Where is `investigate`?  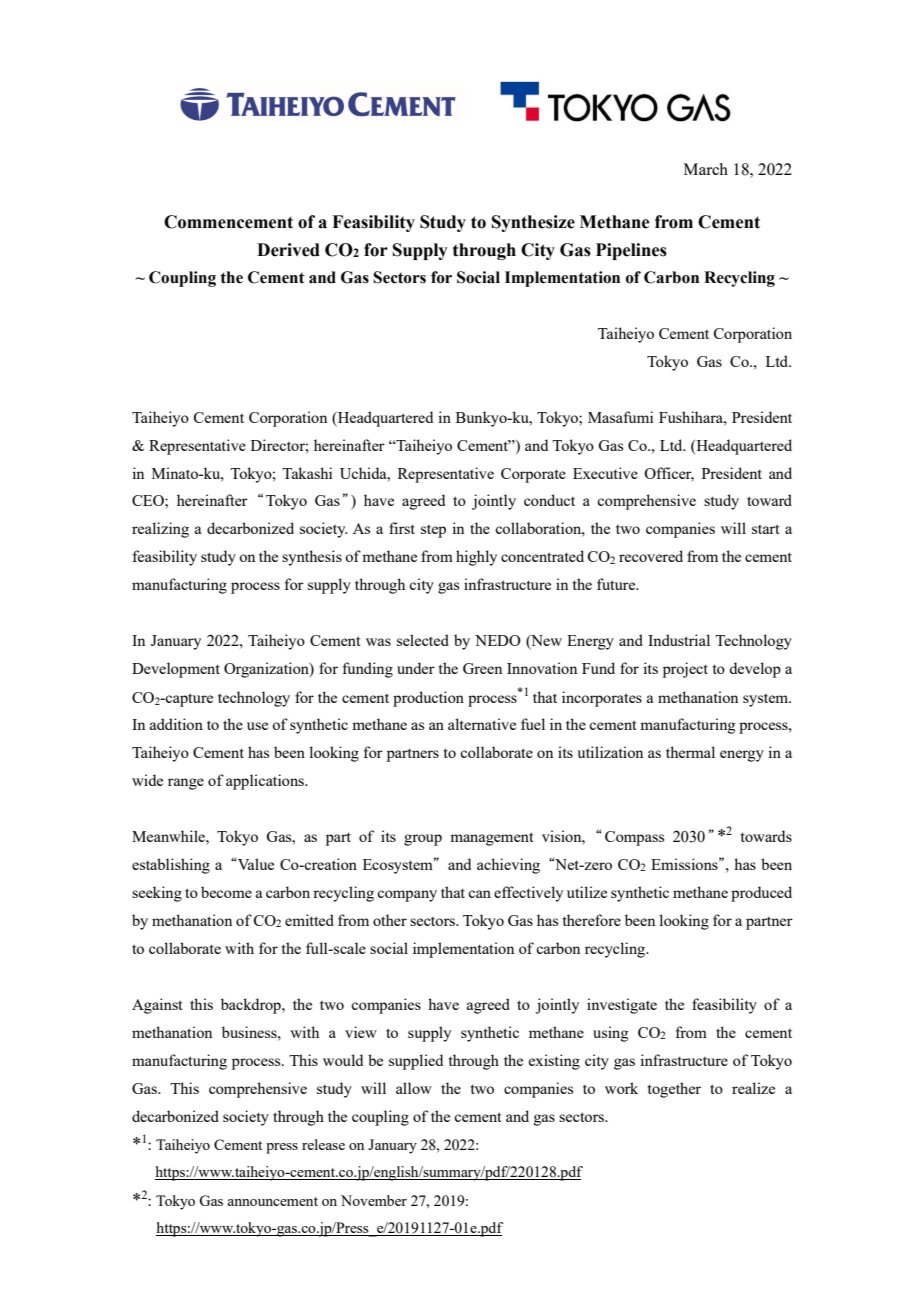
investigate is located at coordinates (622, 1006).
